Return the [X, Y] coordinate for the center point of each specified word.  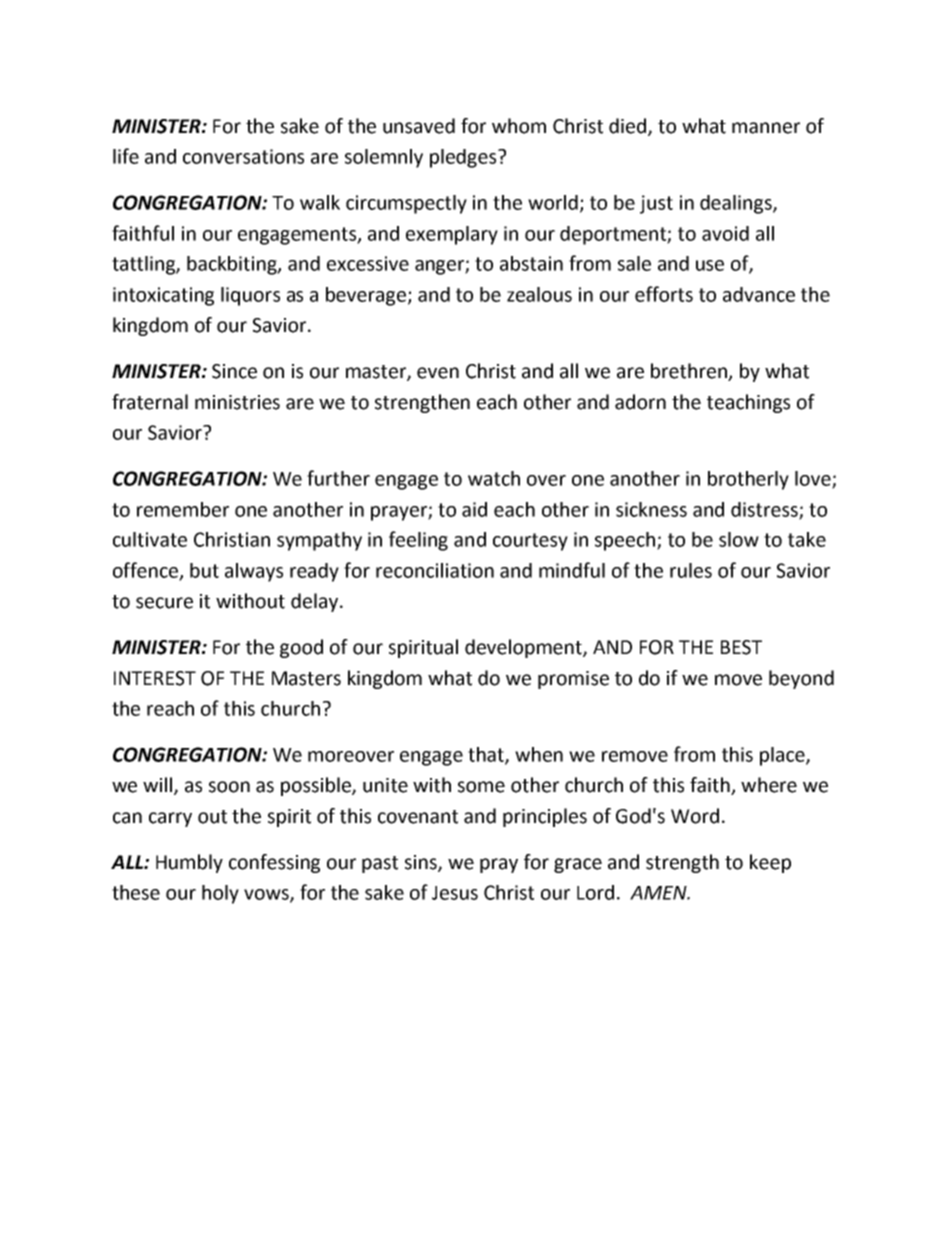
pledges [464, 158]
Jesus [455, 893]
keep [770, 863]
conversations [243, 156]
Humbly [189, 863]
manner [766, 128]
